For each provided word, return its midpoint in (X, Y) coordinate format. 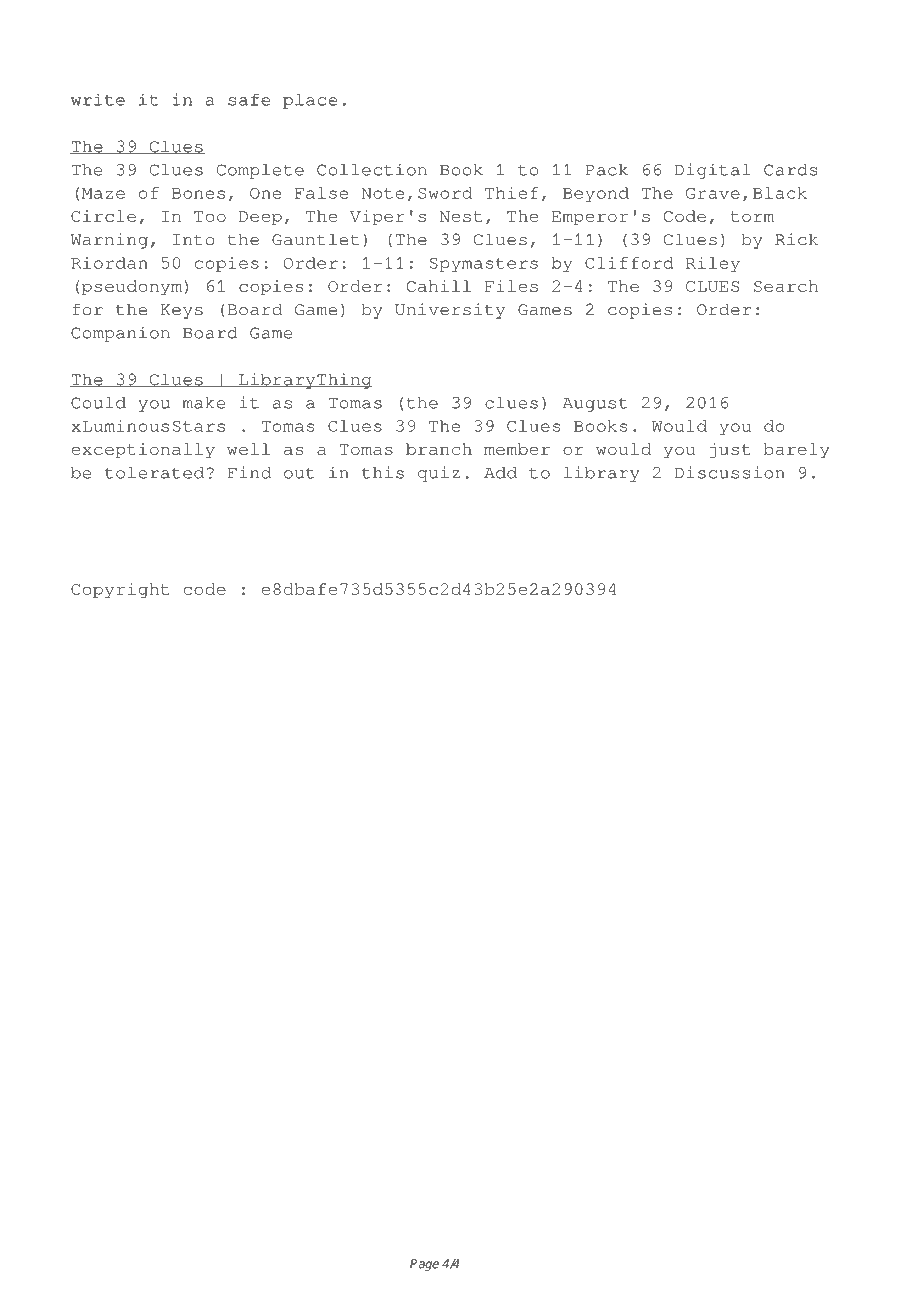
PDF (205, 37)
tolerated (154, 473)
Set (541, 38)
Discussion (730, 472)
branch (439, 449)
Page (424, 1265)
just (730, 451)
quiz (439, 474)
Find (249, 472)
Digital (712, 171)
